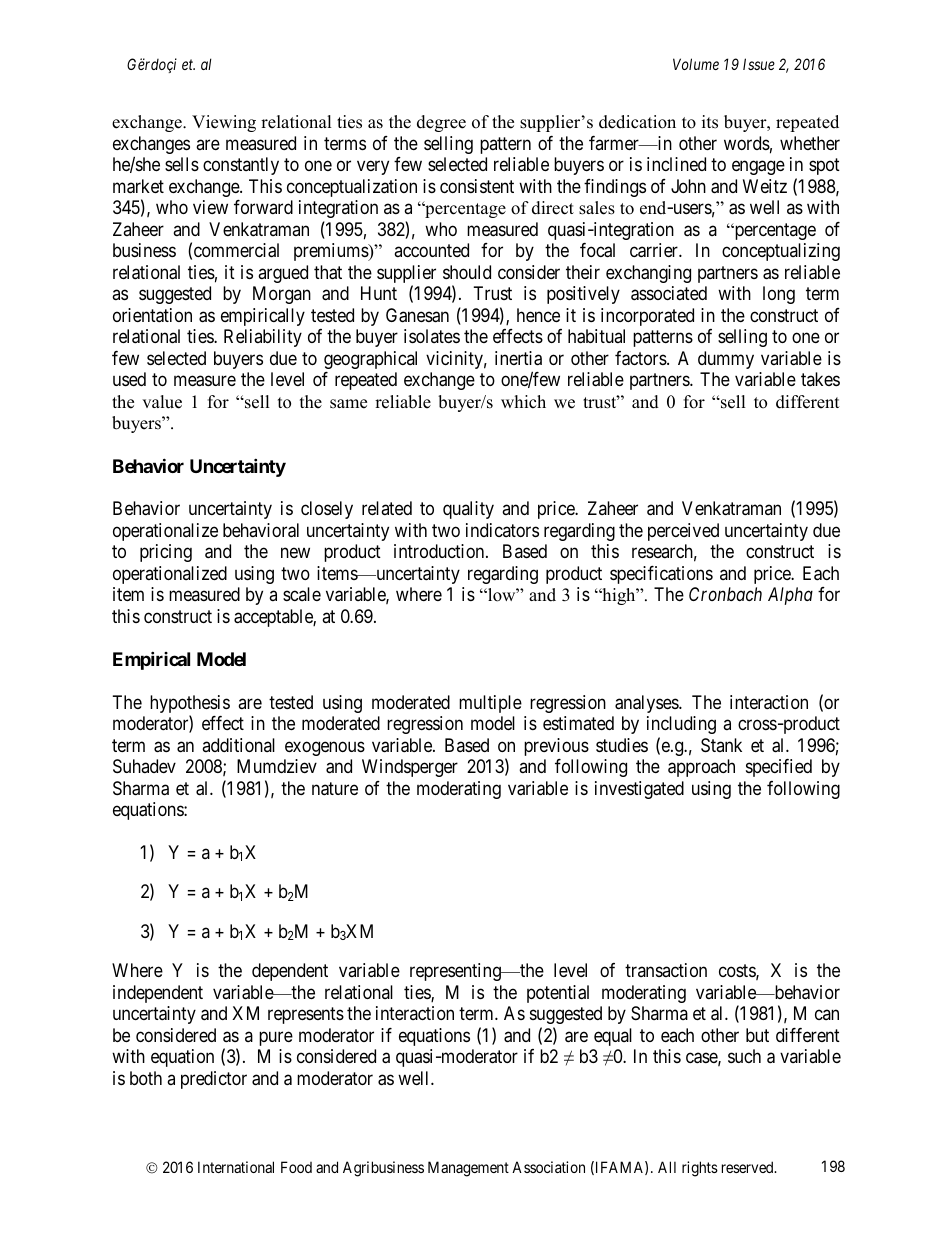  Describe the element at coordinates (441, 123) in the screenshot. I see `degree` at that location.
